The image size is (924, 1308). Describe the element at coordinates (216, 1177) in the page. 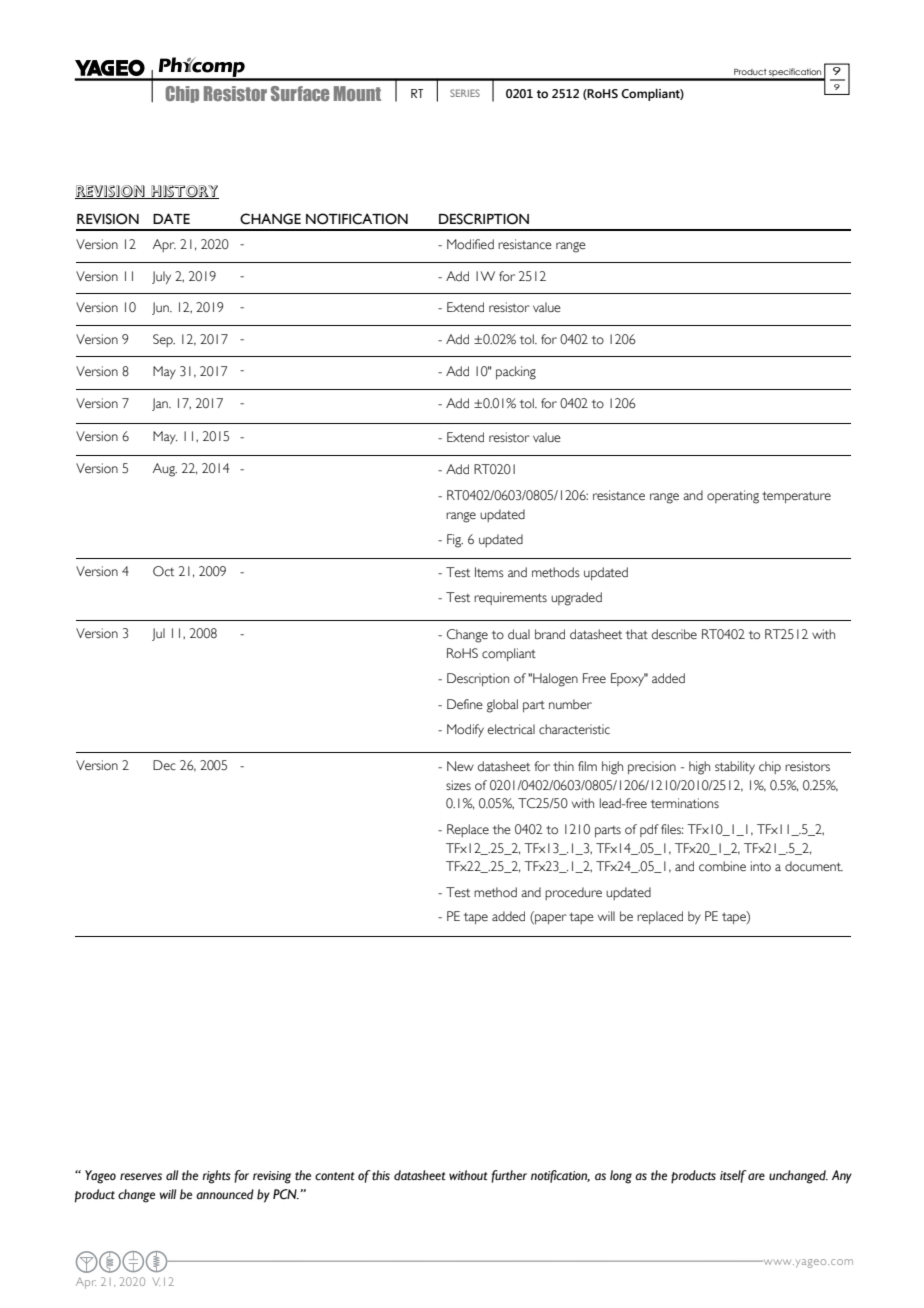

I see `rights` at that location.
